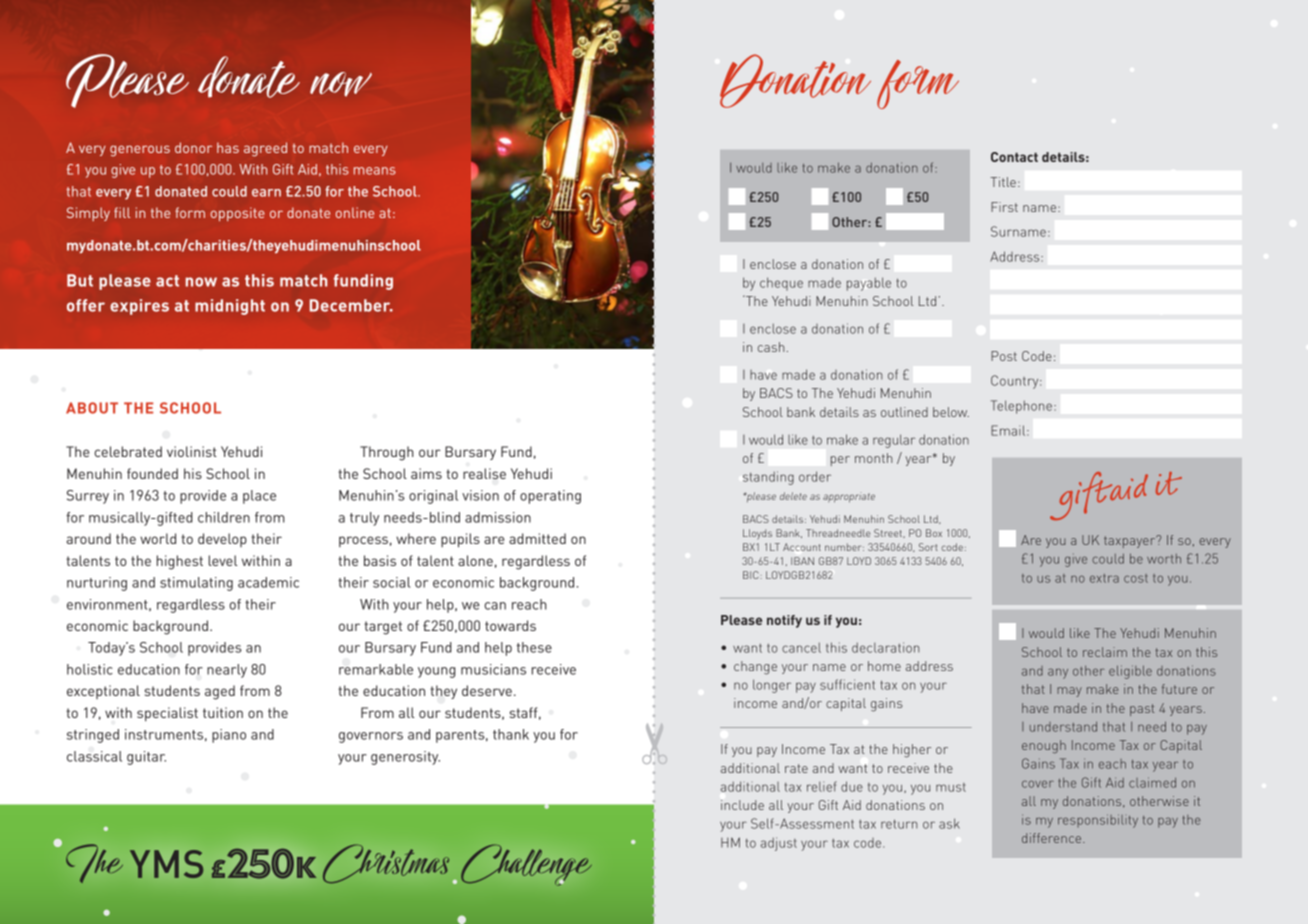 This screenshot has width=1308, height=924. What do you see at coordinates (375, 171) in the screenshot?
I see `means` at bounding box center [375, 171].
